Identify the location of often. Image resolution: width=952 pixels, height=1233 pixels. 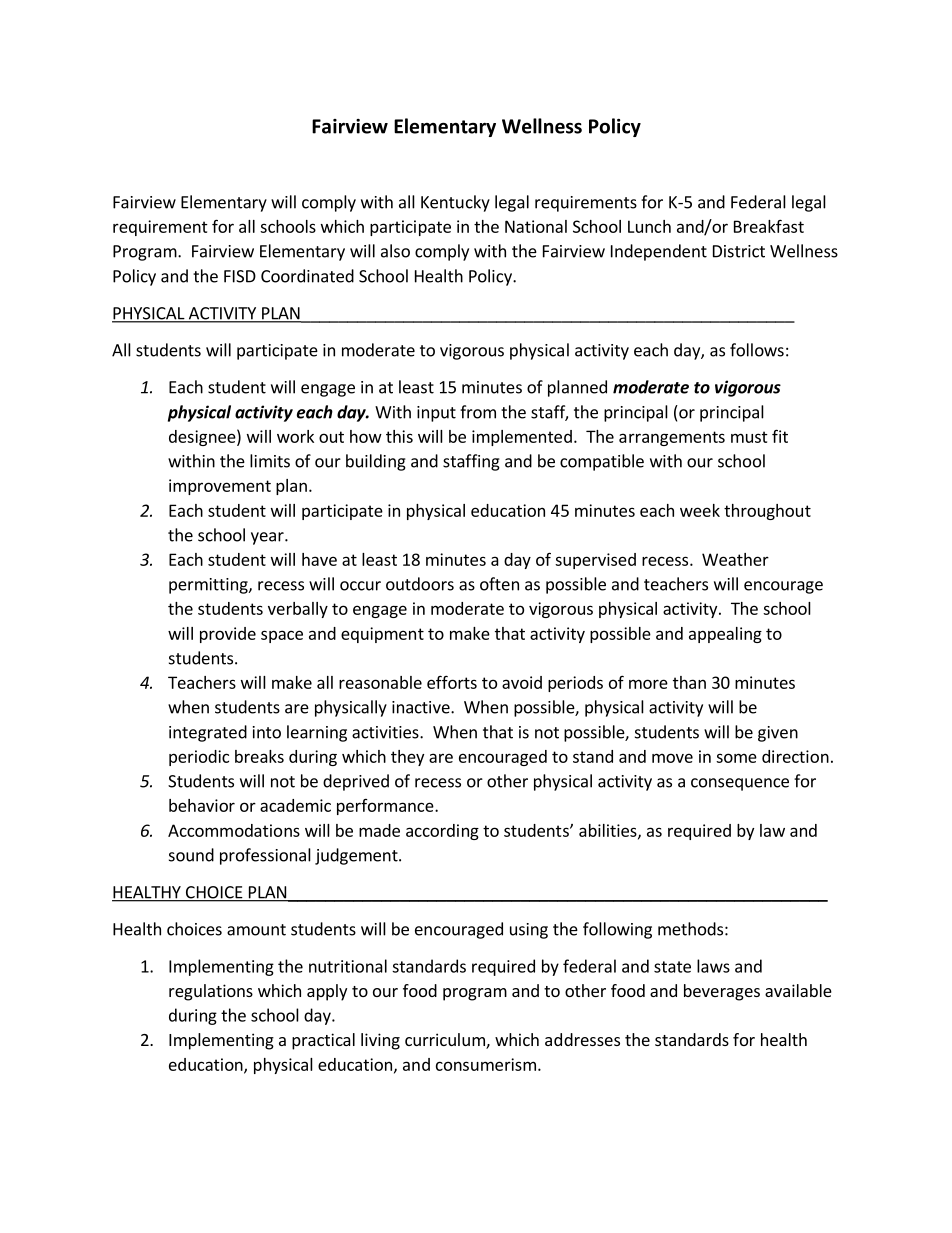
(499, 584).
